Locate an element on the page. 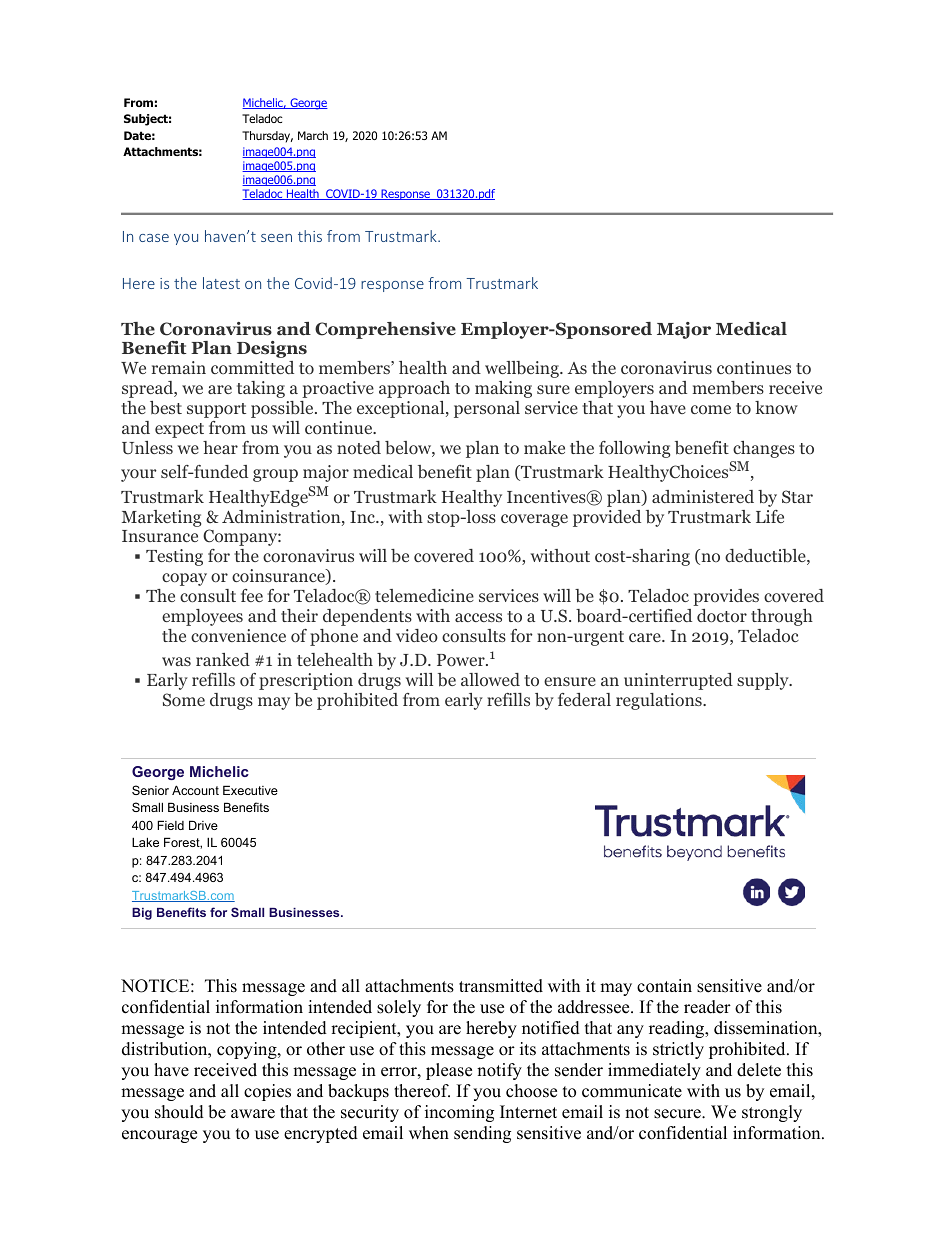 This page has width=952, height=1233. come is located at coordinates (711, 409).
